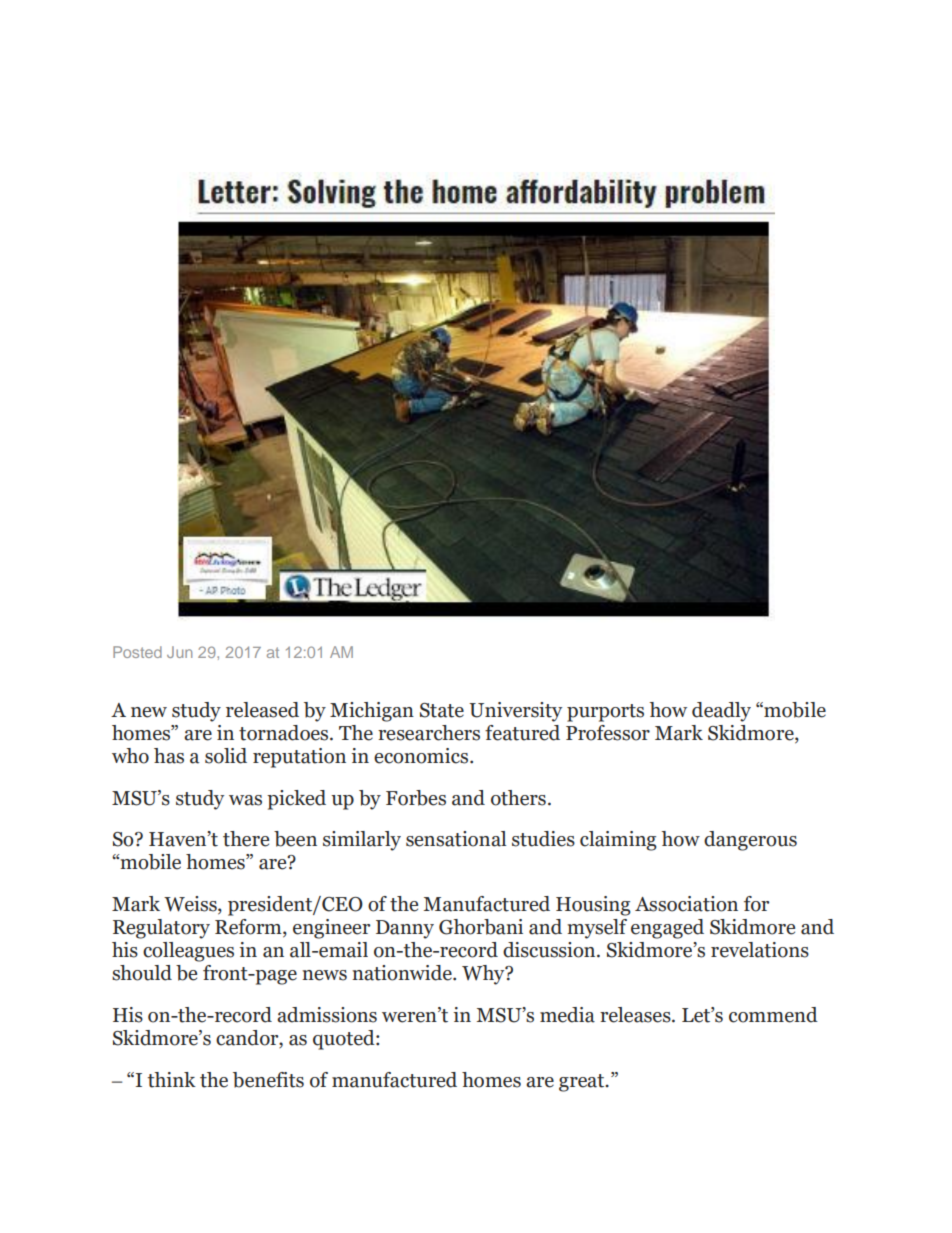 This screenshot has width=952, height=1233. Describe the element at coordinates (636, 1015) in the screenshot. I see `releases` at that location.
